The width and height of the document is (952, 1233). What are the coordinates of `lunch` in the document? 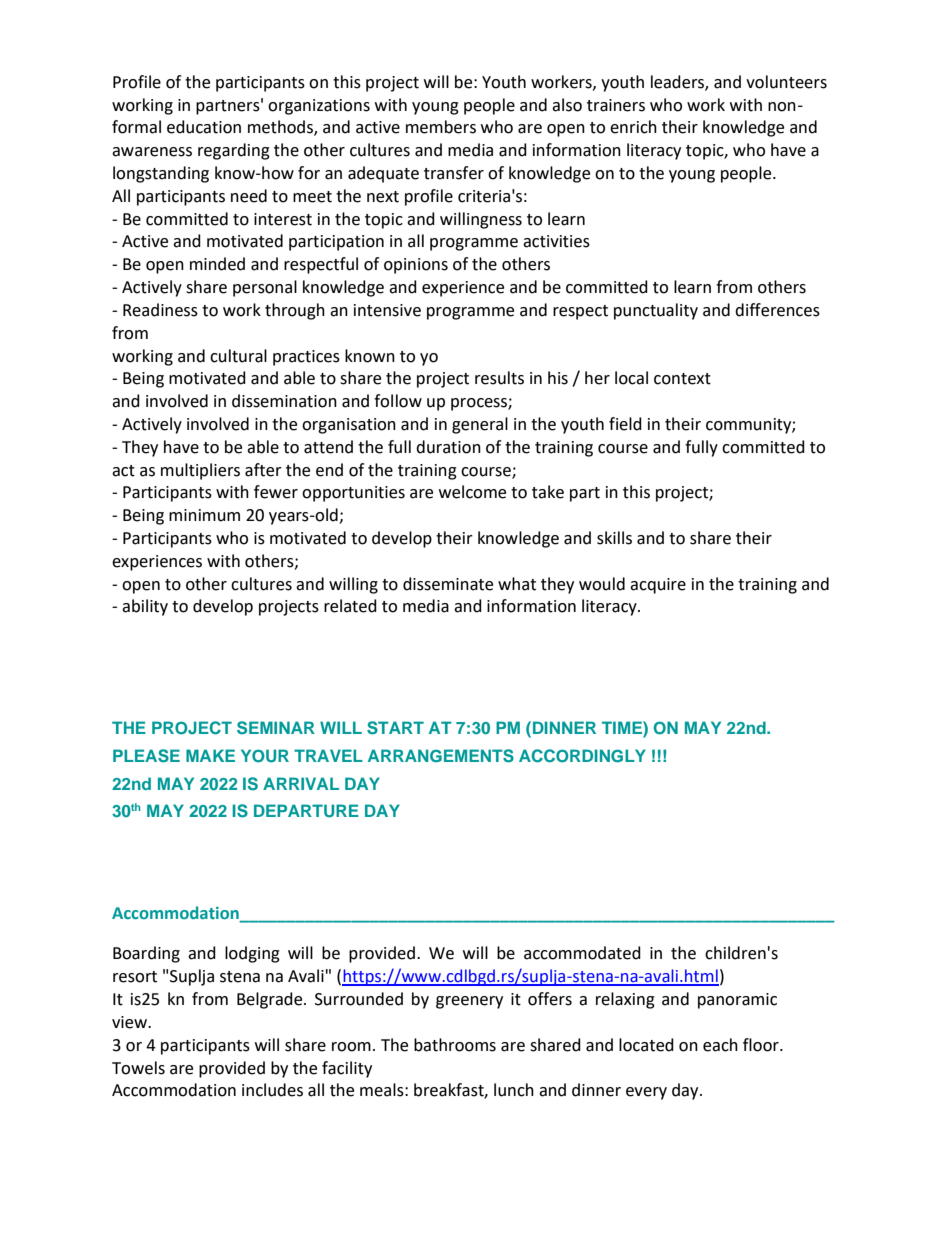 It's located at (514, 1090).
